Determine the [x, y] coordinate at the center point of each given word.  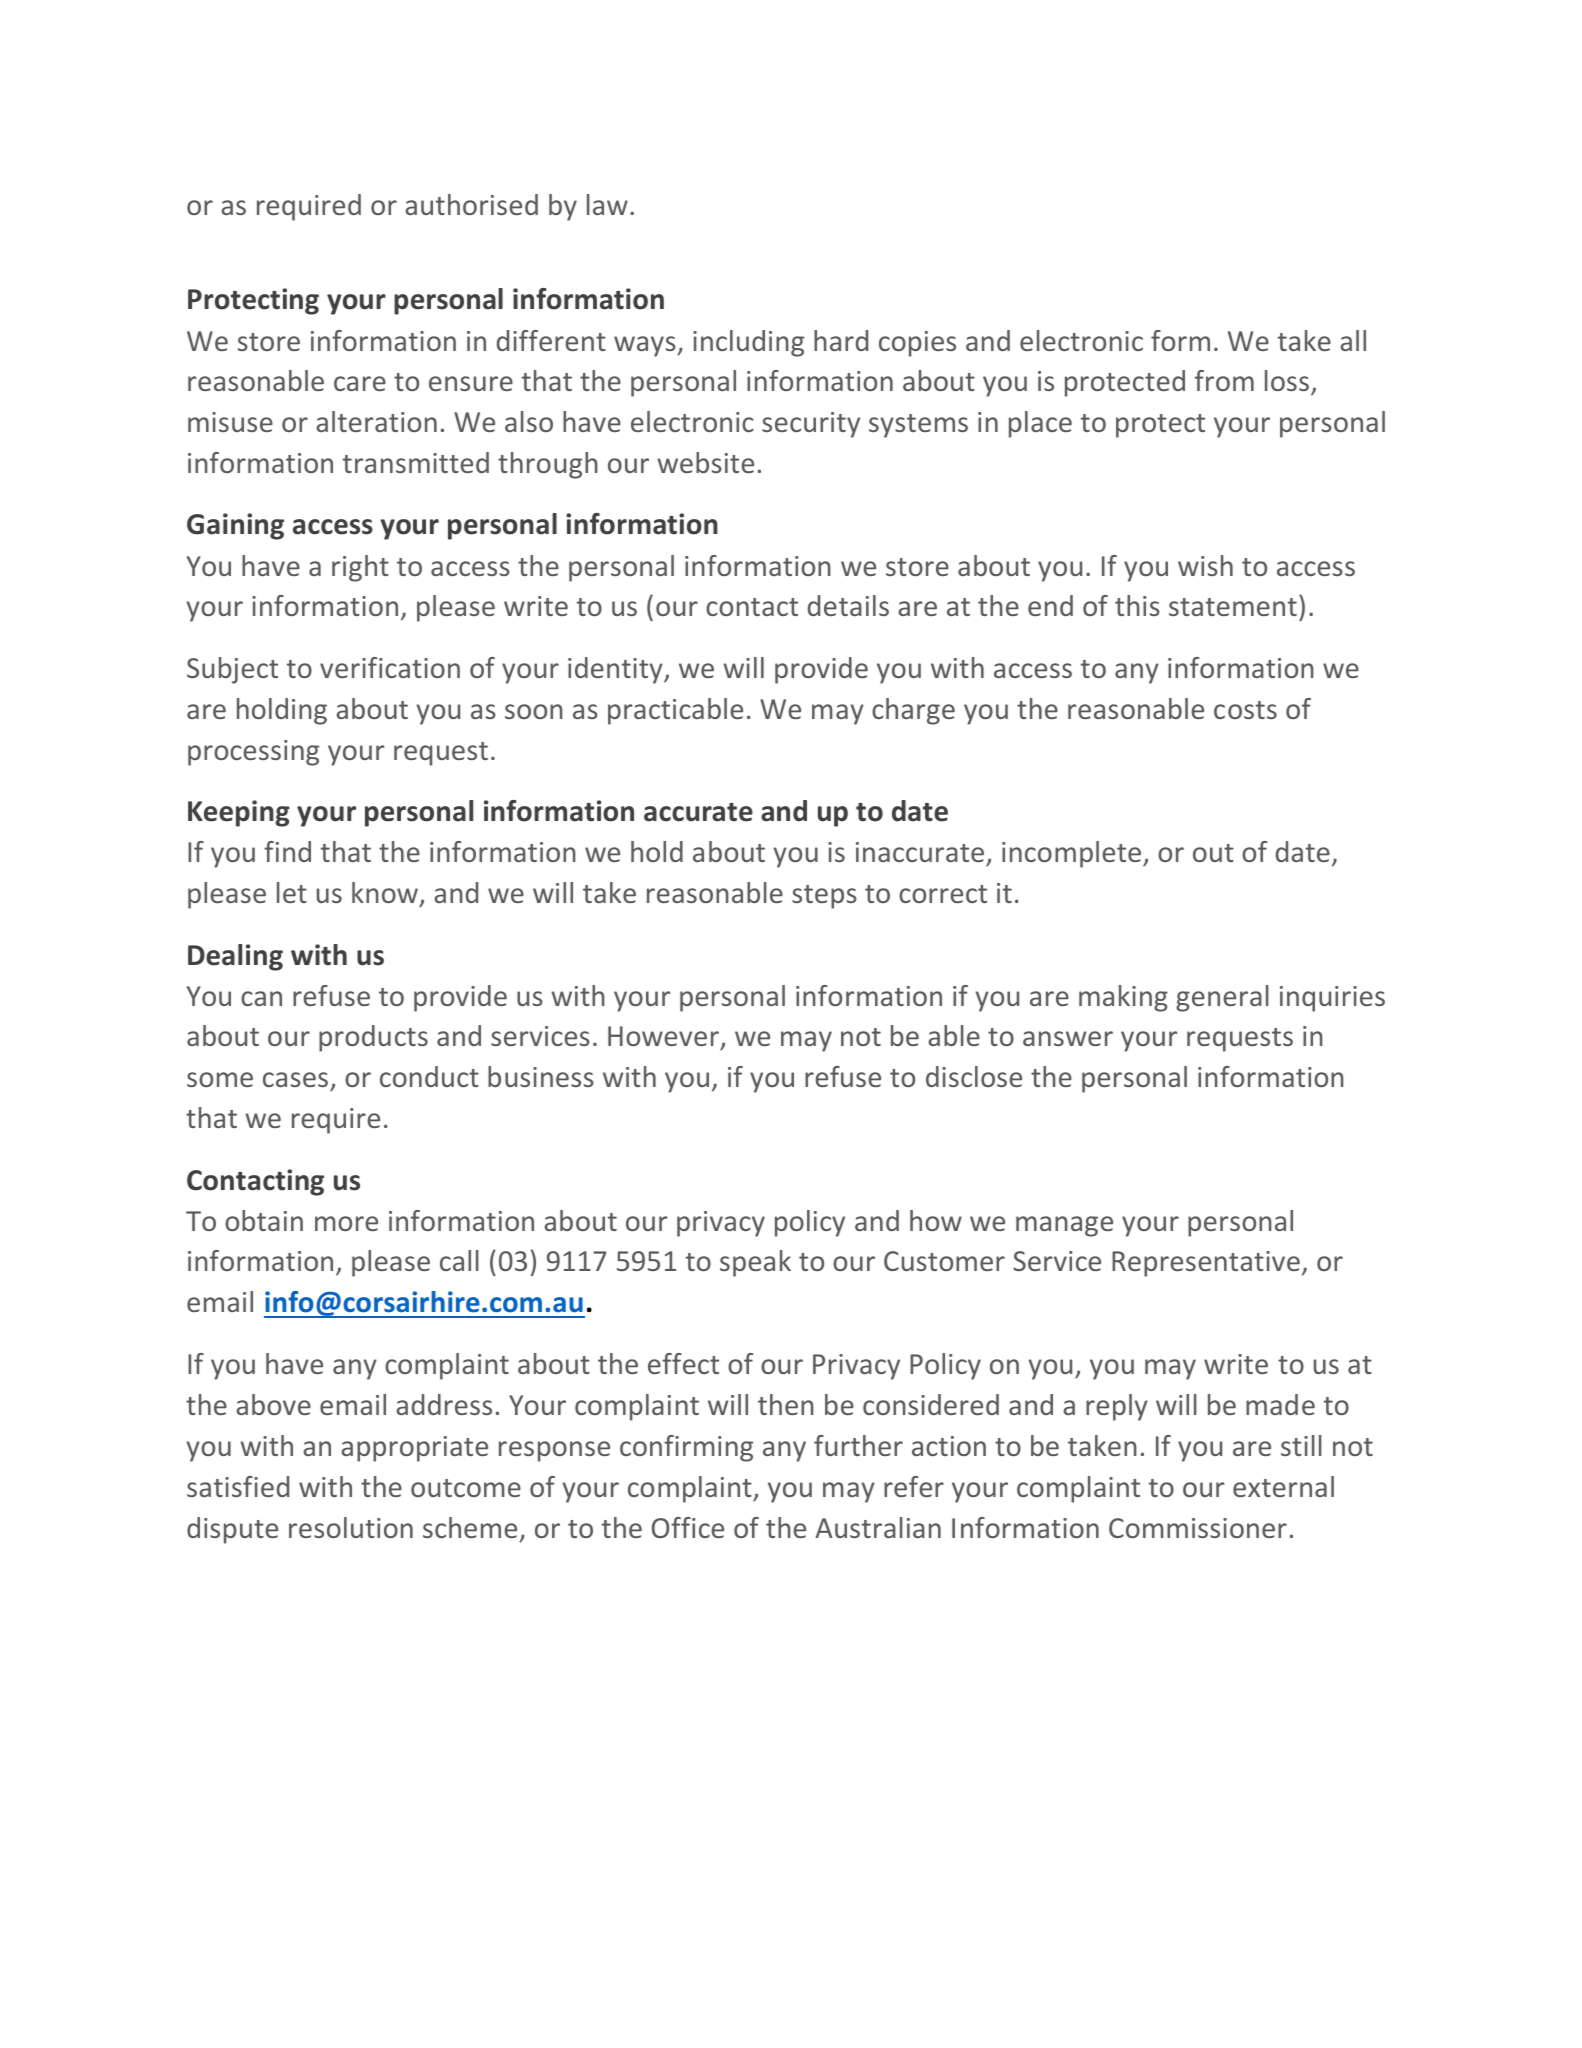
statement [1233, 607]
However [664, 1038]
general [1222, 998]
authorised [471, 204]
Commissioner [1198, 1528]
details [848, 605]
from [1224, 380]
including [748, 343]
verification [390, 667]
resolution [351, 1527]
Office [688, 1527]
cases [295, 1079]
